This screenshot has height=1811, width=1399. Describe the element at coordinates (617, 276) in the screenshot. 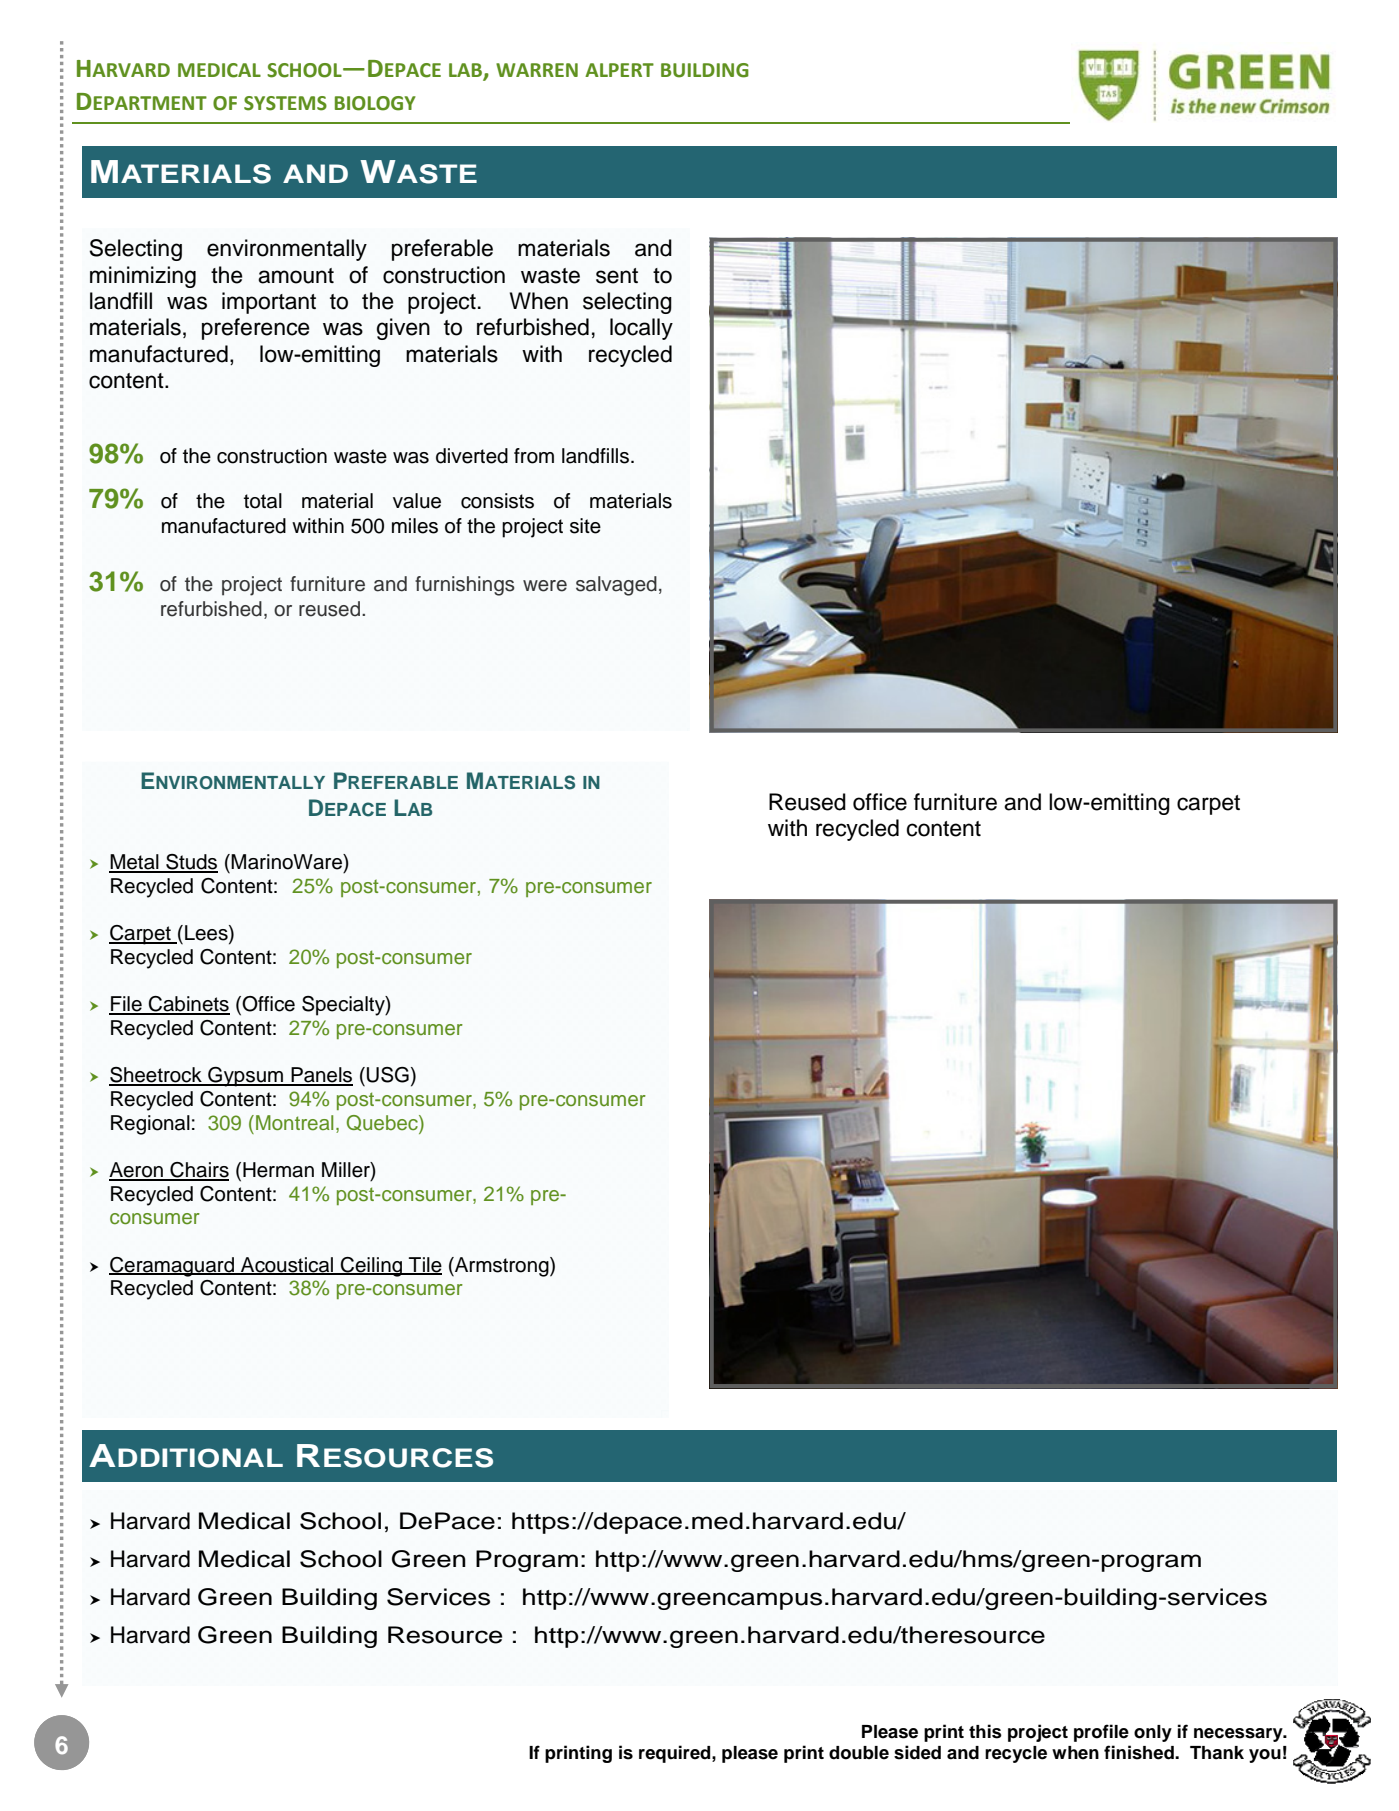

I see `sent` at that location.
